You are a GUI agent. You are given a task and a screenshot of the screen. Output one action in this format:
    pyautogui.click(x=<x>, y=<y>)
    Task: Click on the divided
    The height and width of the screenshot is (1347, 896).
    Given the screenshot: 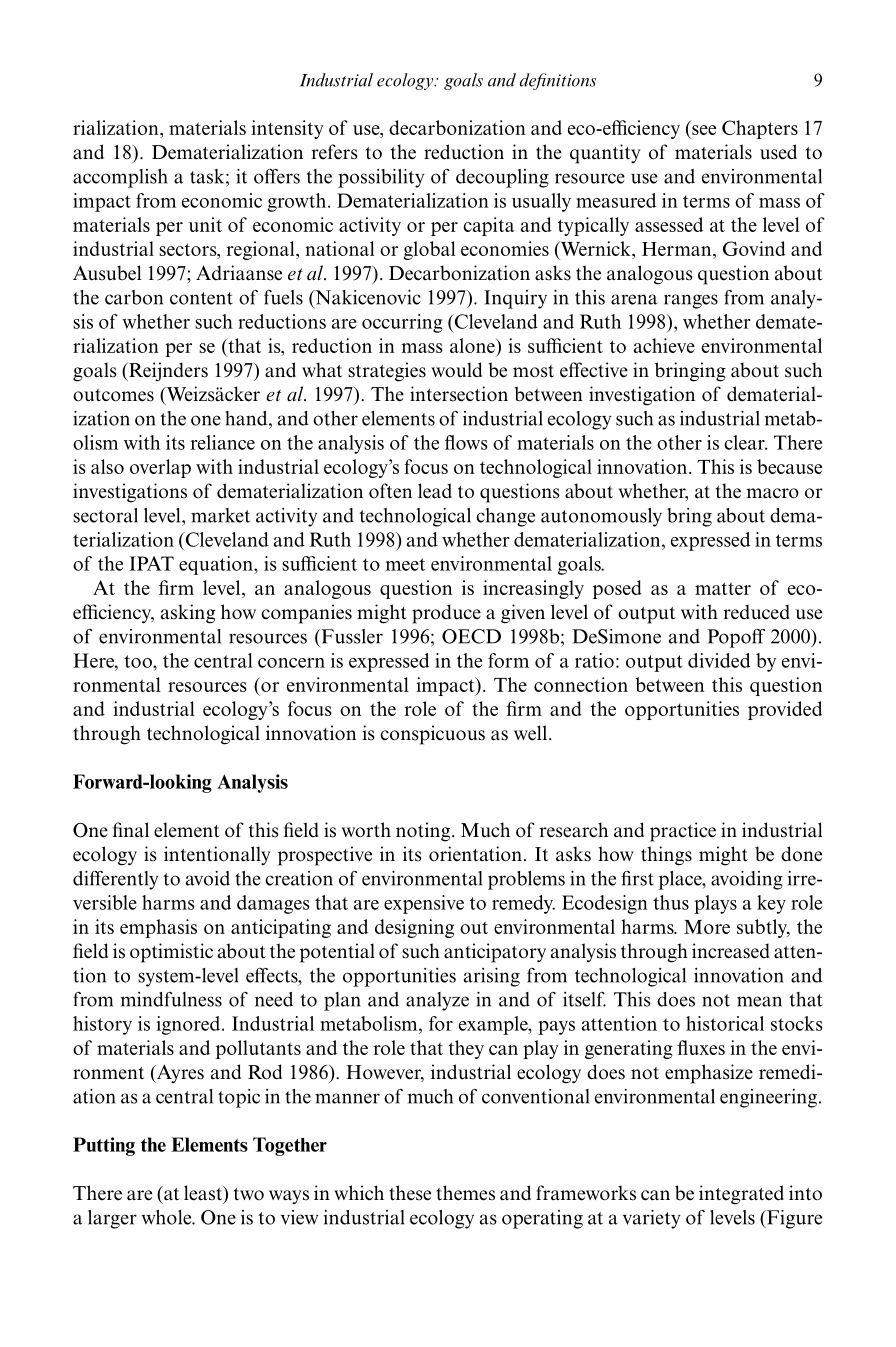 What is the action you would take?
    pyautogui.click(x=719, y=660)
